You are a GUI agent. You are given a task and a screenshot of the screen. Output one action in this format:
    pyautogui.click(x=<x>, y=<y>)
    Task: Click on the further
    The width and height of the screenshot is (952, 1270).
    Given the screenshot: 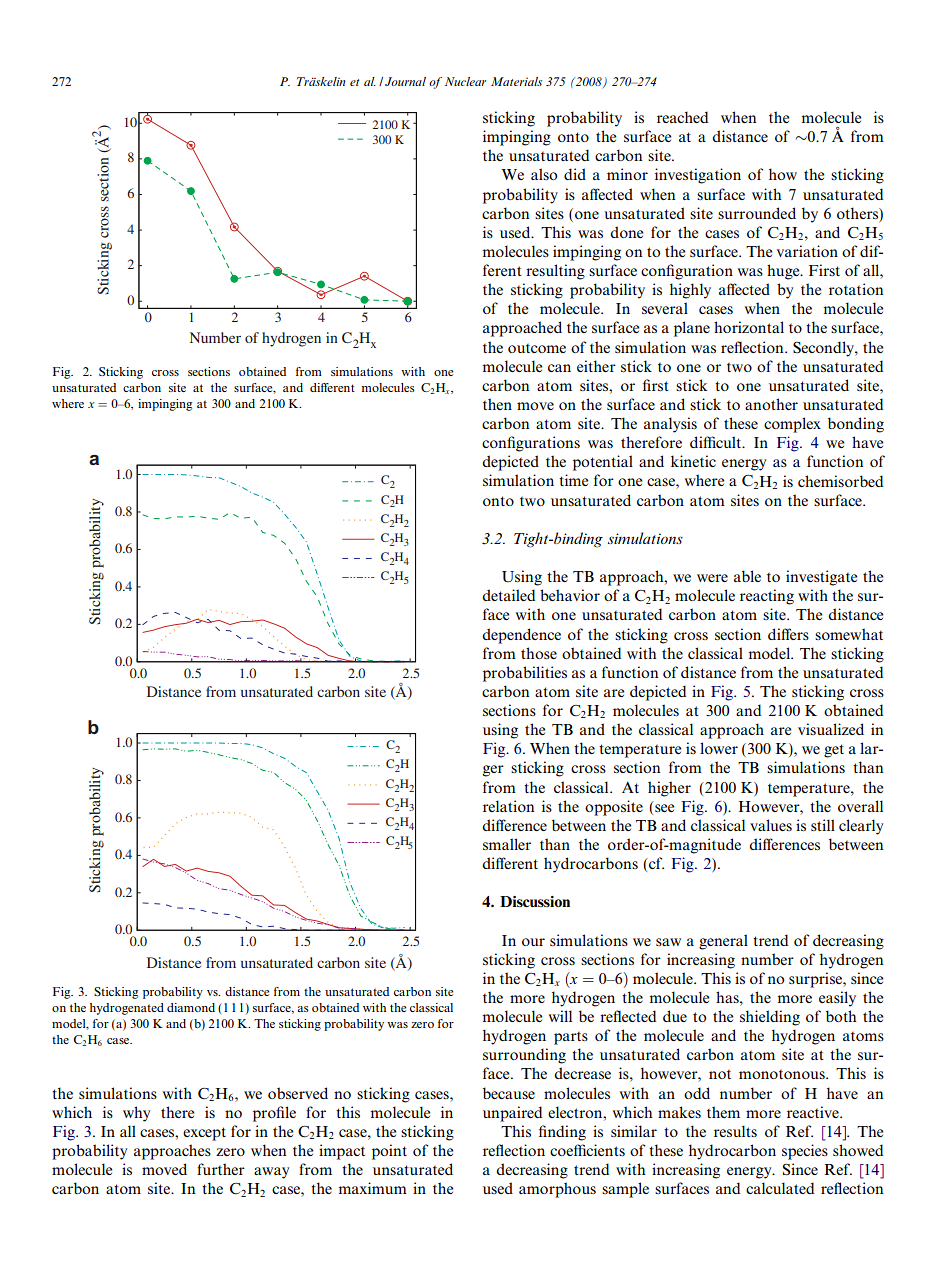 What is the action you would take?
    pyautogui.click(x=221, y=1169)
